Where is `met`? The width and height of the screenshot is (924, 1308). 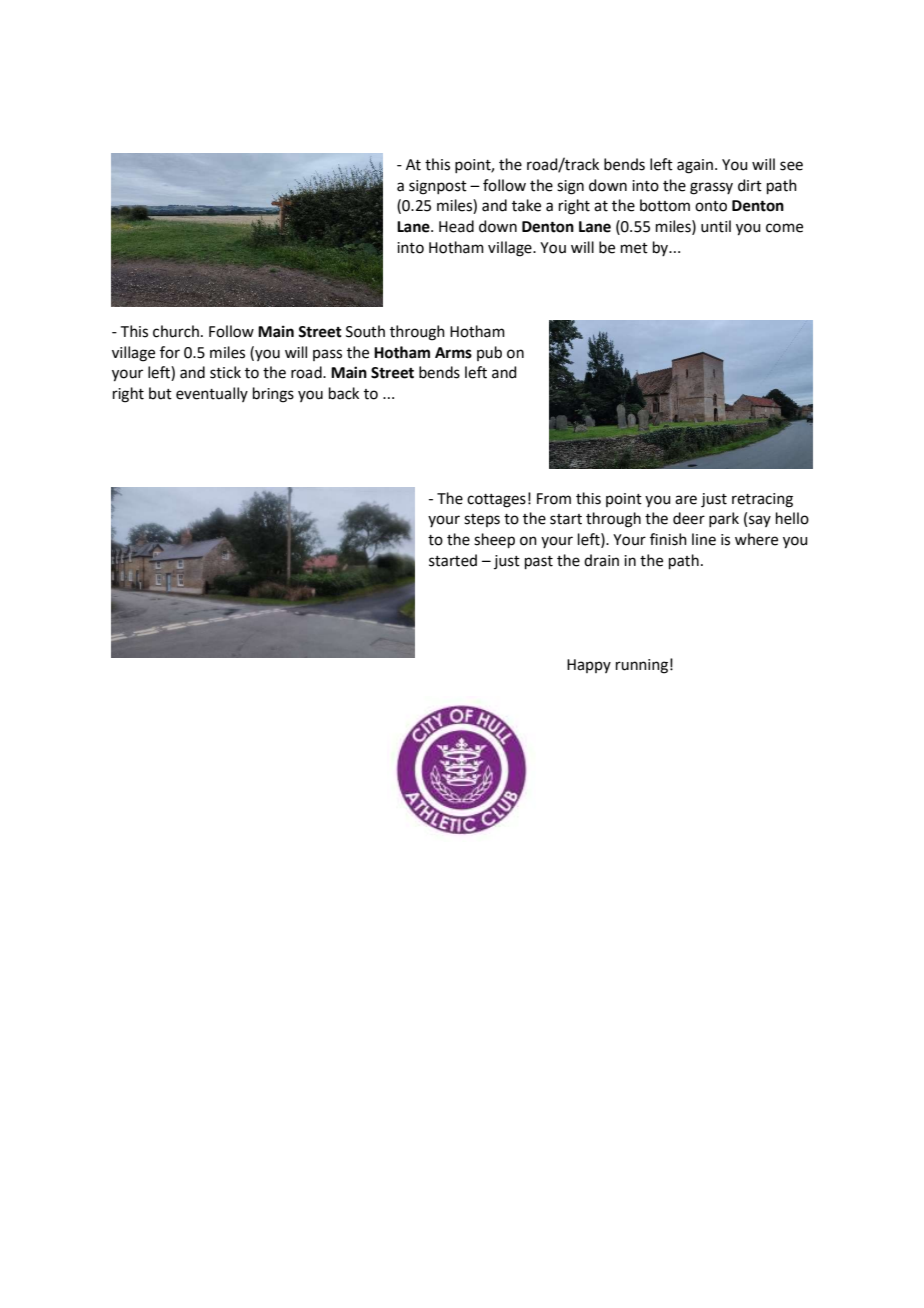
met is located at coordinates (634, 248).
